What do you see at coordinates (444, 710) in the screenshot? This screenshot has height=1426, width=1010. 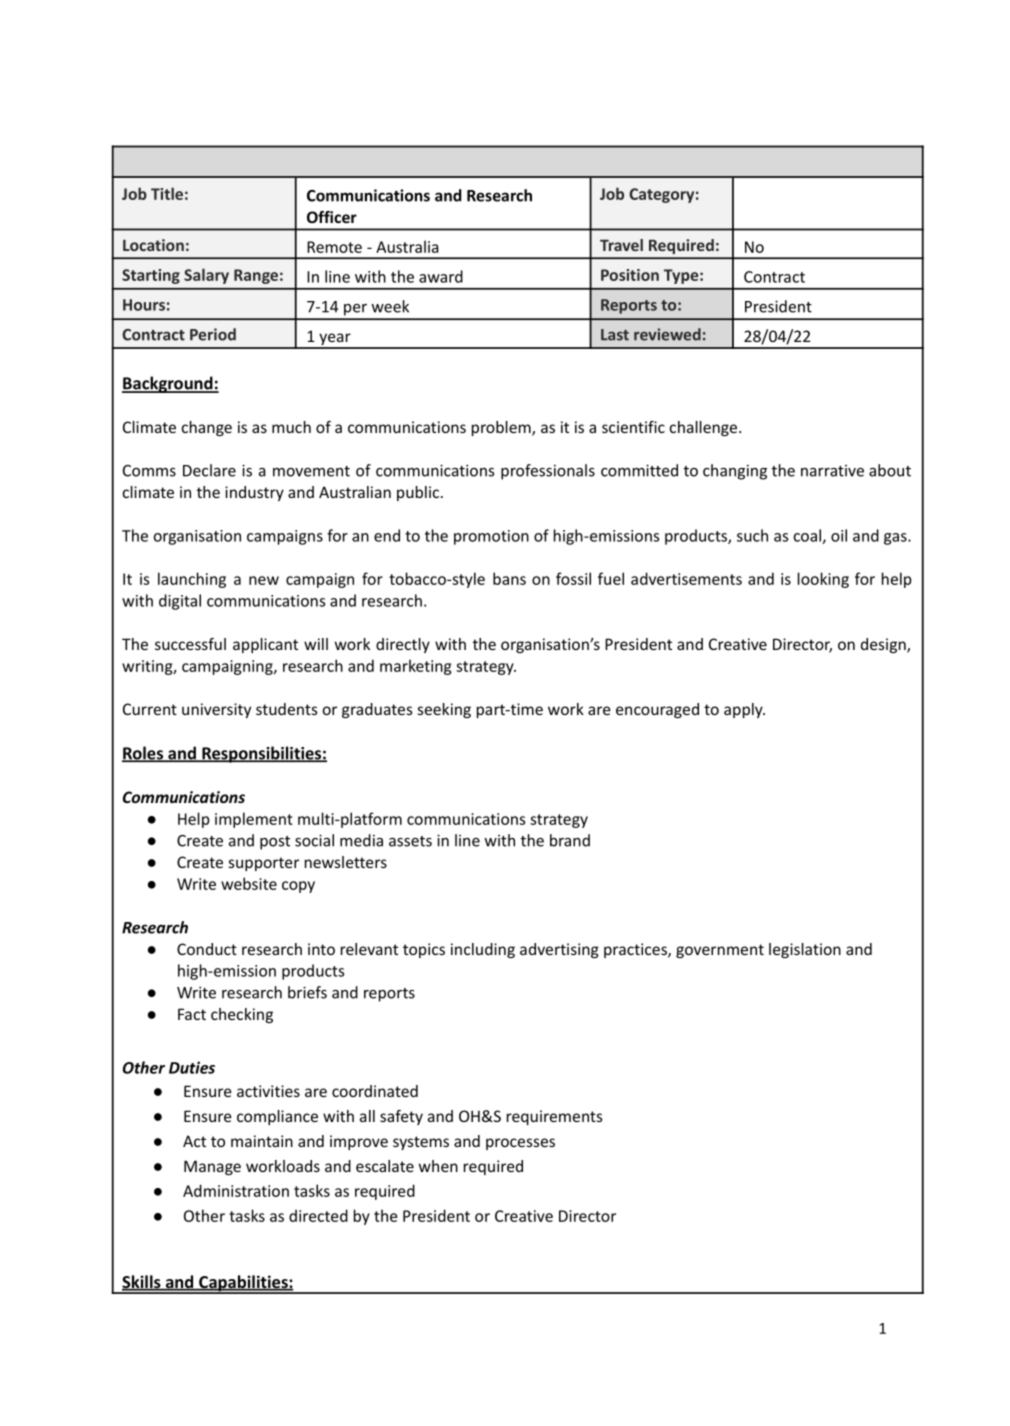 I see `seeking` at bounding box center [444, 710].
